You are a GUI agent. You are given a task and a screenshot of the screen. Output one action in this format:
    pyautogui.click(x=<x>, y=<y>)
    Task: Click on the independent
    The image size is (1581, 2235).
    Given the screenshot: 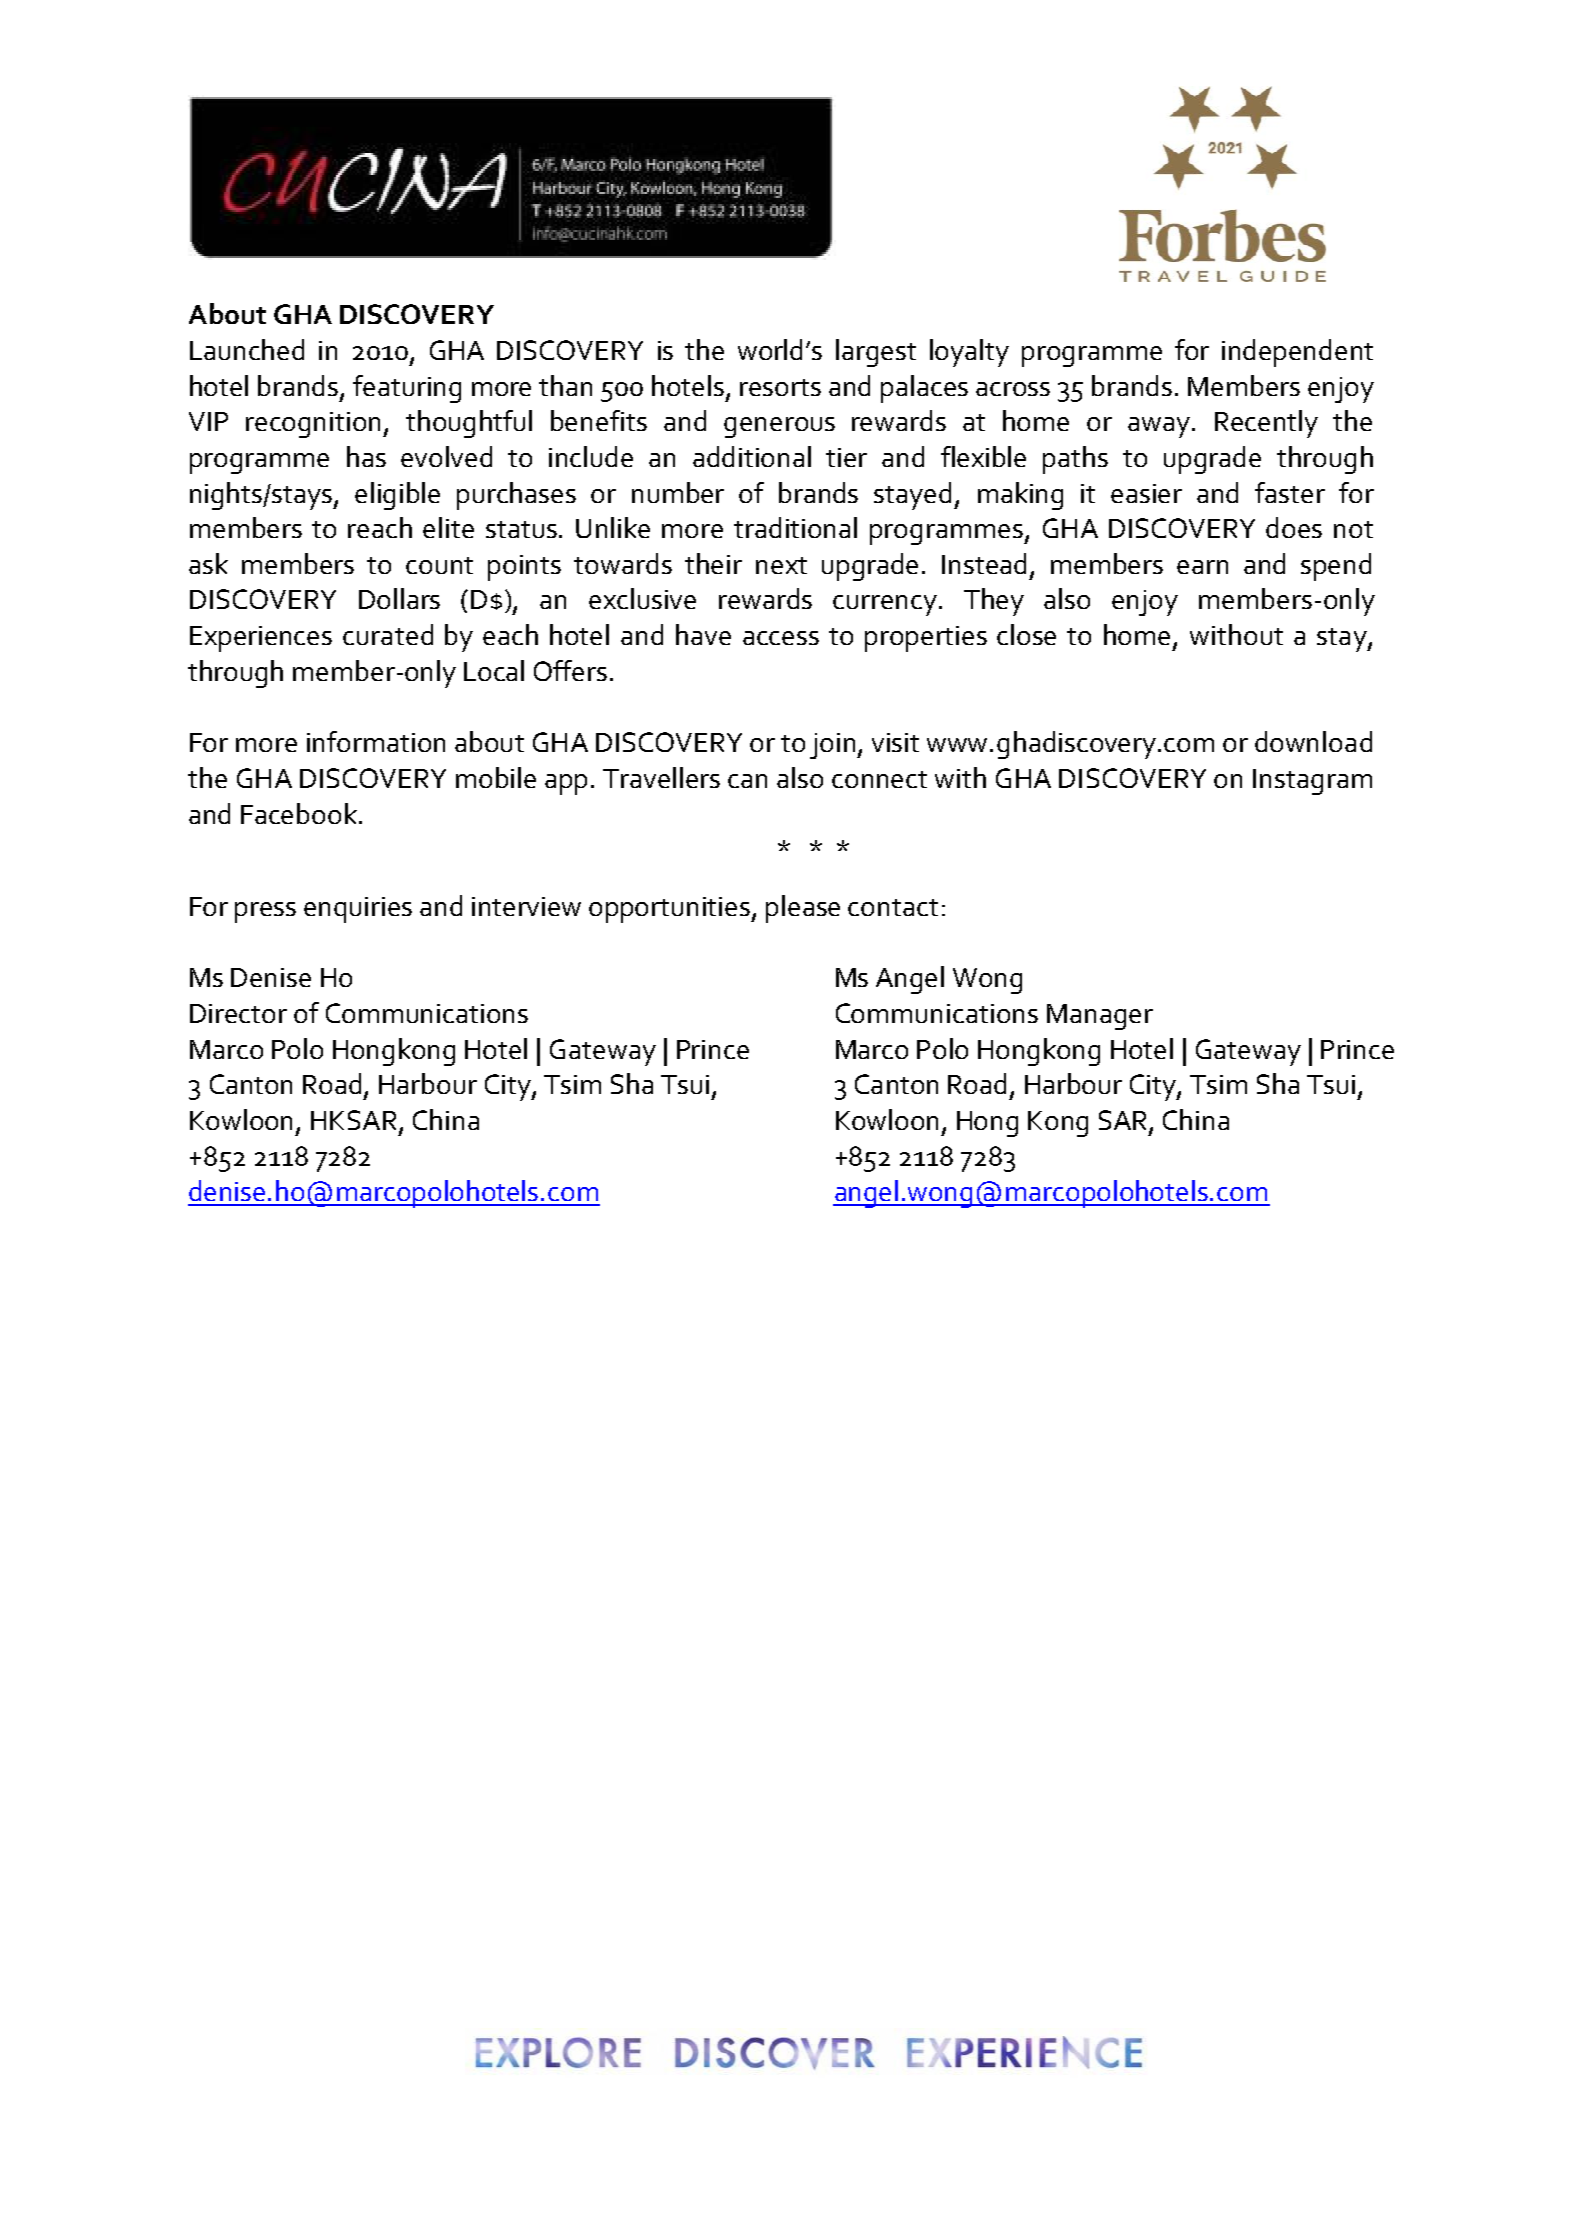 What is the action you would take?
    pyautogui.click(x=1297, y=353)
